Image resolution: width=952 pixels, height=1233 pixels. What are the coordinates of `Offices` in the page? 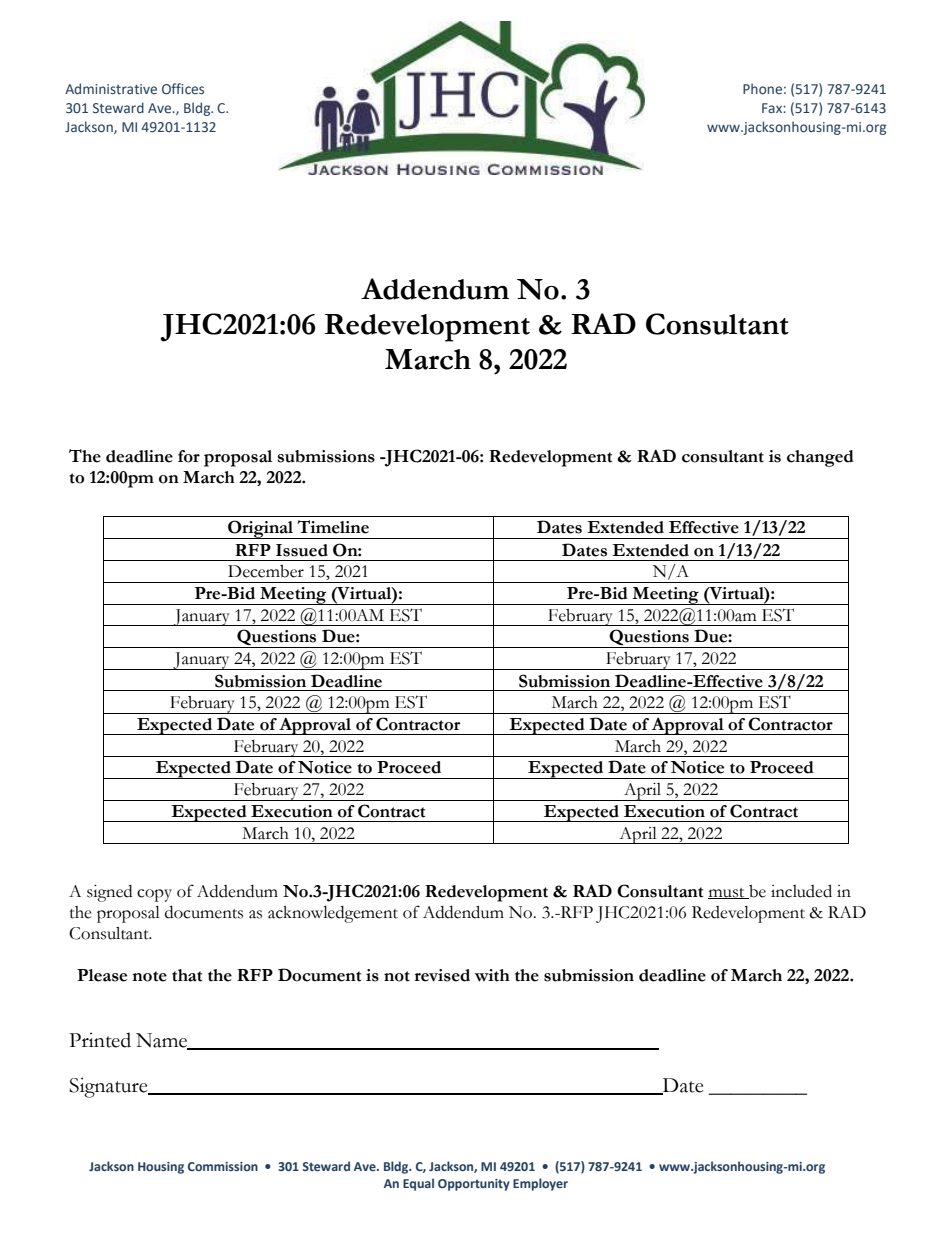 It's located at (183, 88).
